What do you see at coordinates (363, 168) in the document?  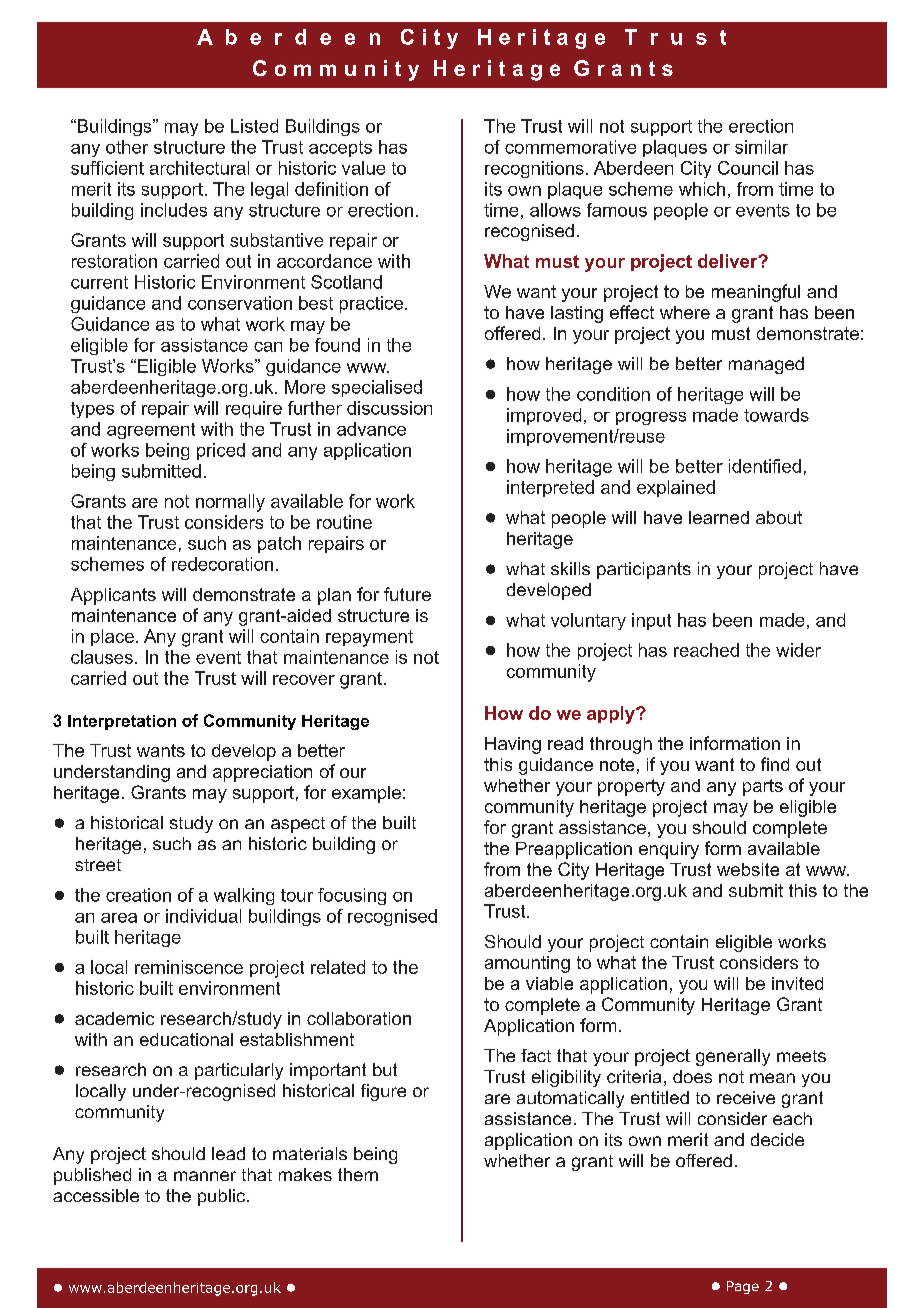 I see `value` at bounding box center [363, 168].
